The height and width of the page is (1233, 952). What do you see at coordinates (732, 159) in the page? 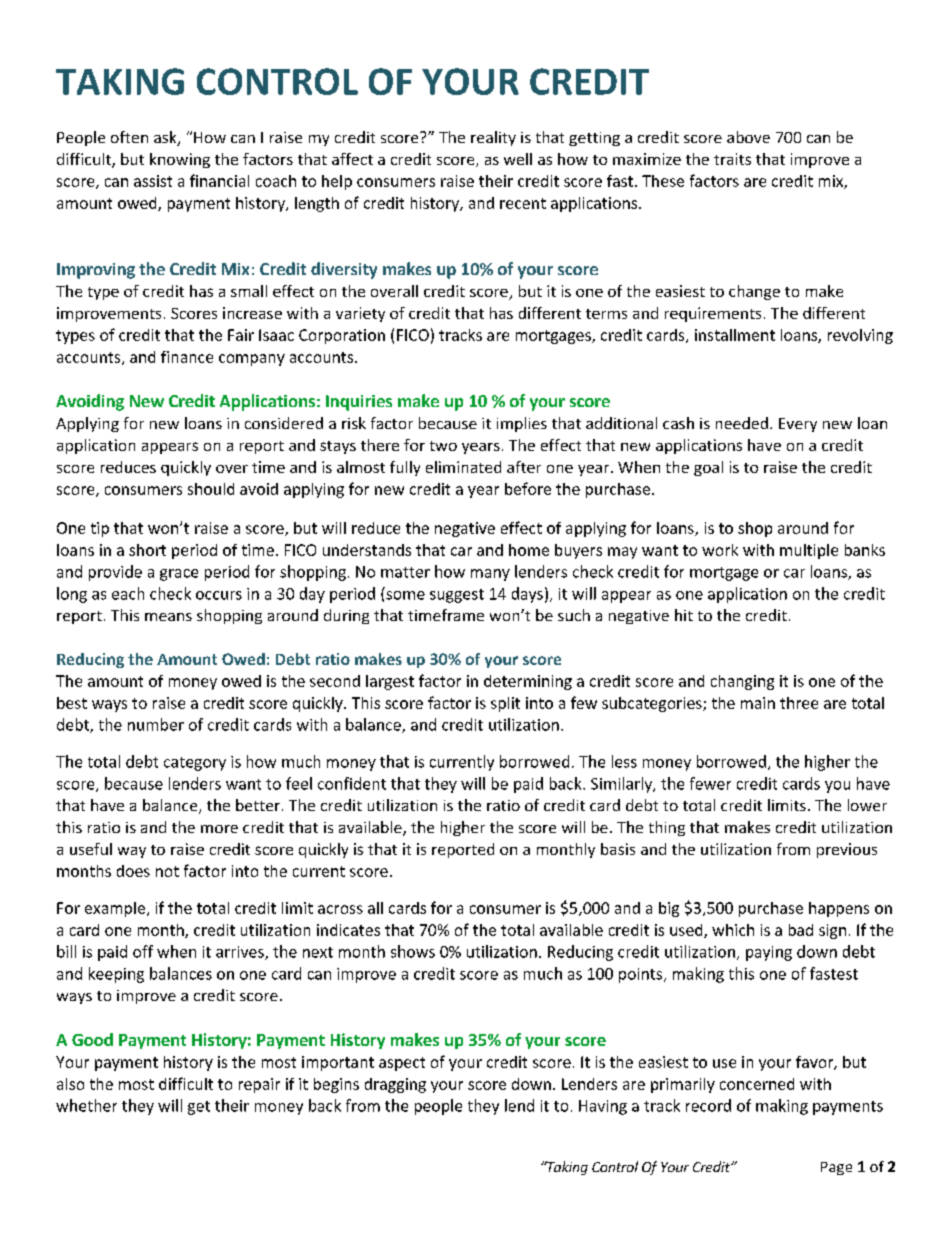
I see `traits` at bounding box center [732, 159].
